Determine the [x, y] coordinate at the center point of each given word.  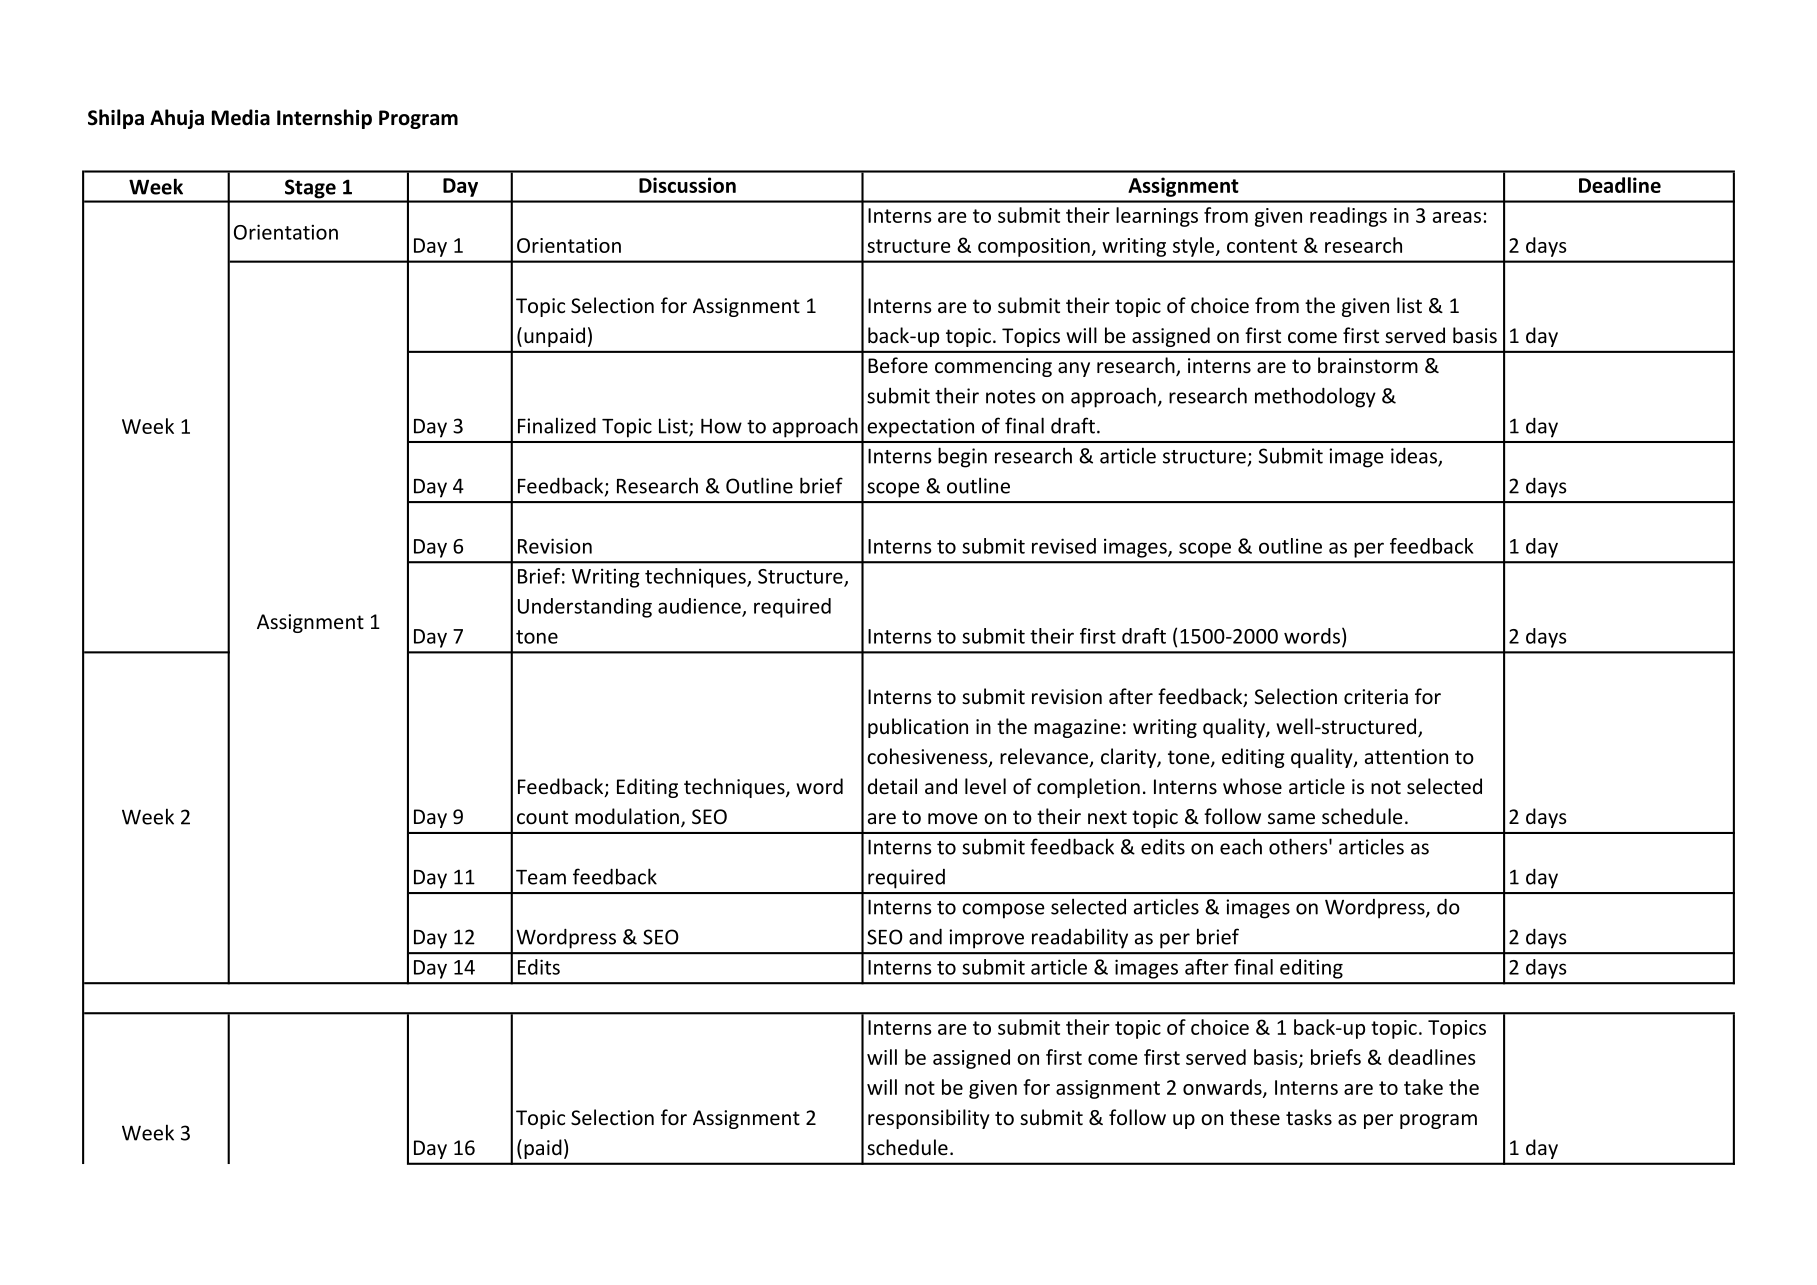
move [952, 818]
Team [541, 877]
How [721, 426]
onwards [1223, 1088]
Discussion [687, 185]
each [1241, 846]
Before [898, 365]
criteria [1376, 697]
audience [700, 607]
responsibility [929, 1119]
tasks [1309, 1117]
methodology [1315, 397]
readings [1348, 217]
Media [241, 117]
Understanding [585, 608]
